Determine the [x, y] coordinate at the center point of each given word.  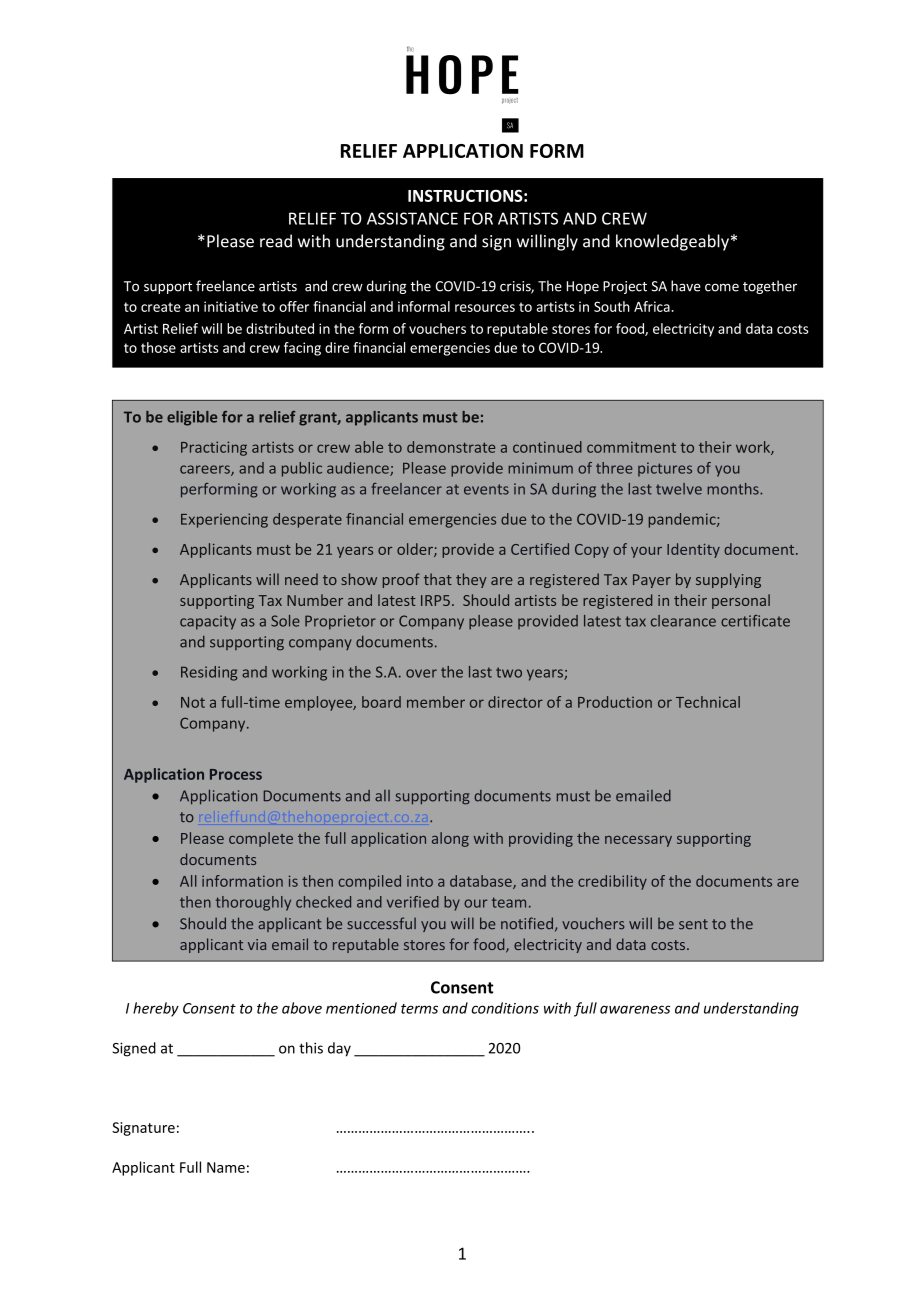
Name [226, 1167]
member [436, 702]
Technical [708, 702]
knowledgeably [672, 242]
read [276, 241]
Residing [209, 673]
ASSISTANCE [412, 218]
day [339, 1049]
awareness [635, 1009]
